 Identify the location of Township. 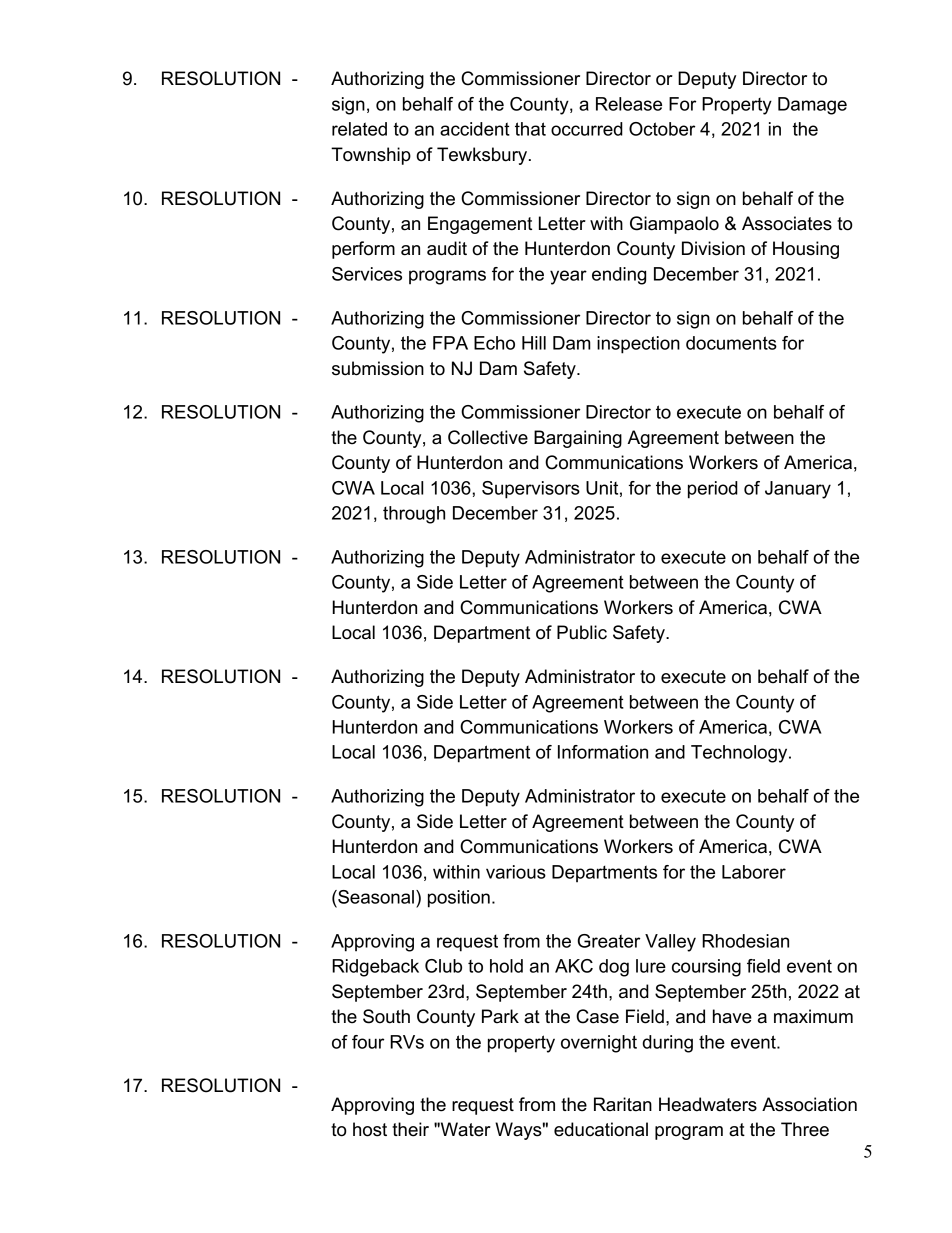
(371, 156).
